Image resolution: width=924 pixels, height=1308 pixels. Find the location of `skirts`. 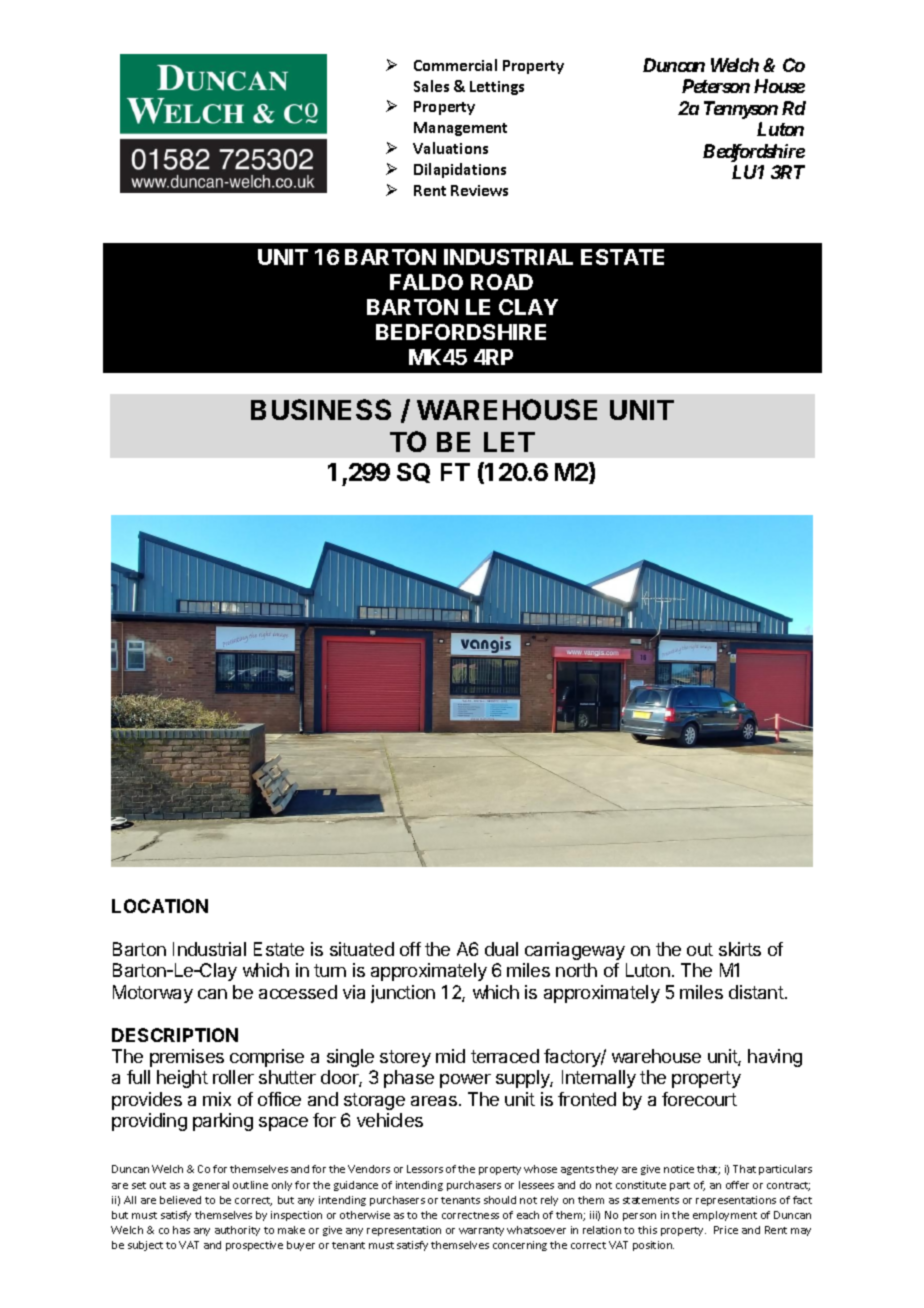

skirts is located at coordinates (740, 949).
